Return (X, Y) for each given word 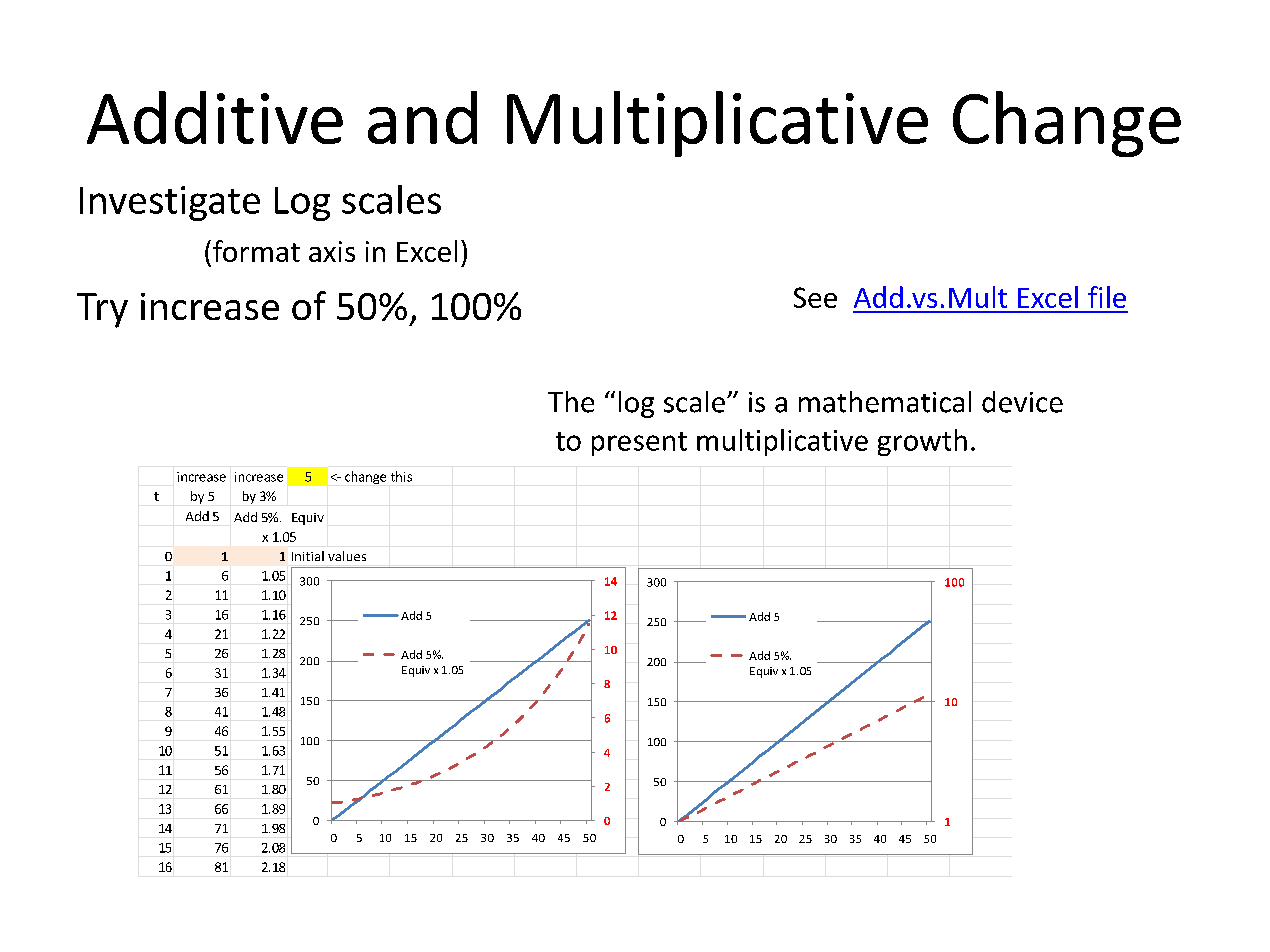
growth (922, 442)
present (639, 444)
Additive (215, 117)
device (1022, 402)
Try (102, 310)
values (347, 556)
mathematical (885, 402)
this (401, 476)
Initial (308, 556)
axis (332, 251)
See (815, 297)
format (256, 251)
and (422, 117)
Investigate (170, 203)
